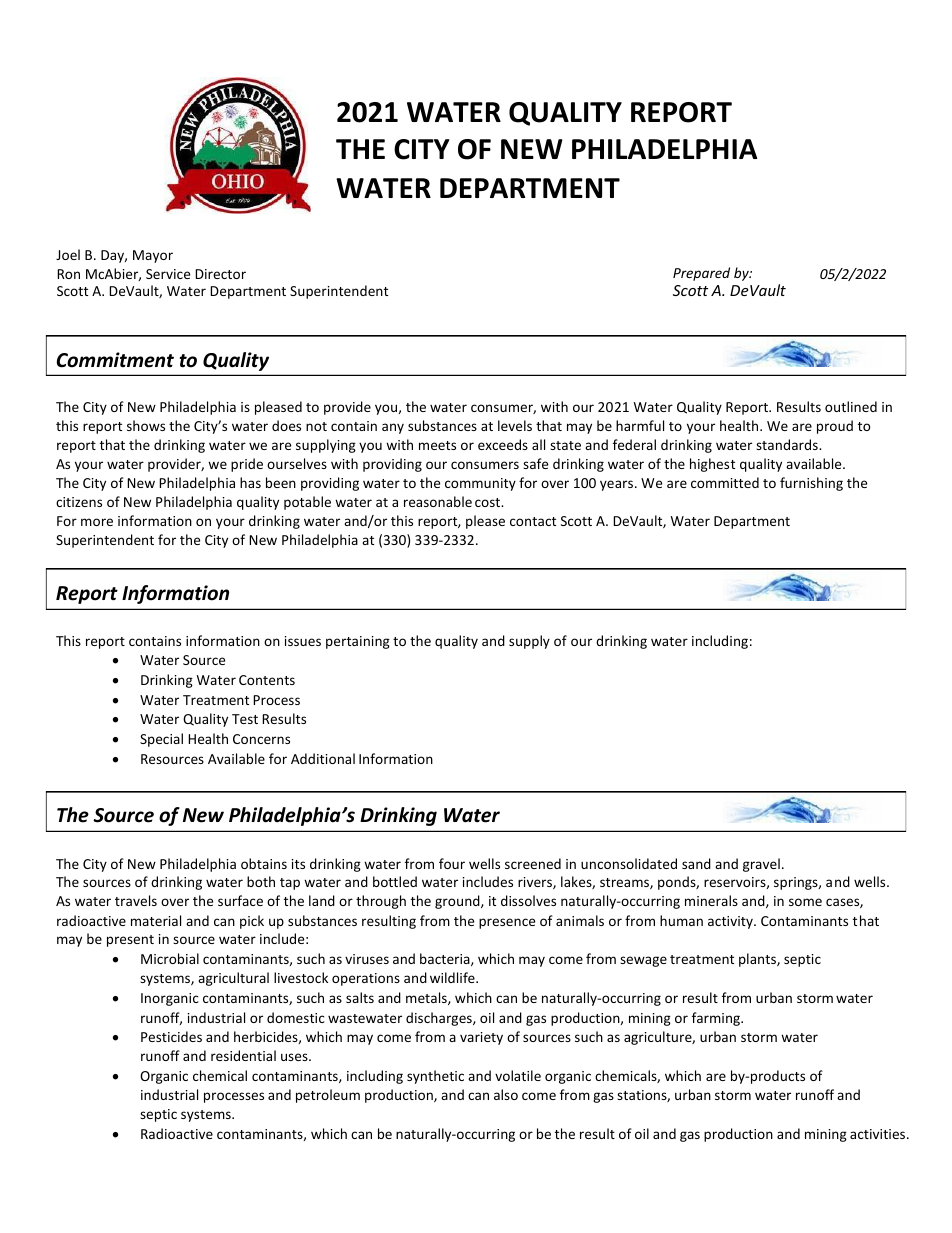 Image resolution: width=952 pixels, height=1233 pixels. What do you see at coordinates (696, 863) in the screenshot?
I see `sand` at bounding box center [696, 863].
